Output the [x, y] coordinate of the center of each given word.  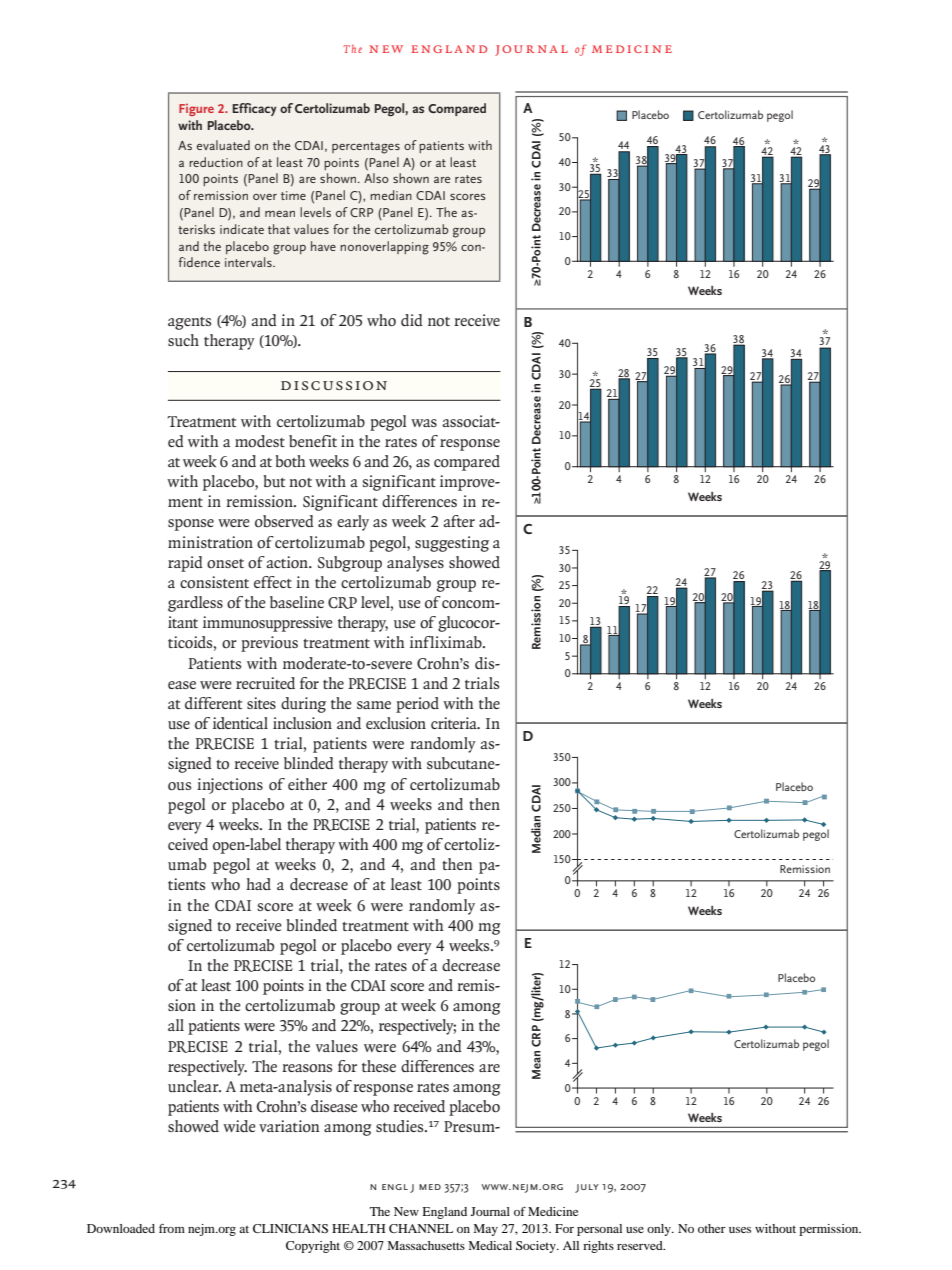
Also [376, 178]
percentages [366, 148]
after [459, 521]
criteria [455, 723]
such [183, 340]
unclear [194, 1086]
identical [240, 723]
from [172, 1228]
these [379, 1066]
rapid [185, 564]
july [587, 1188]
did [412, 320]
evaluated [223, 145]
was [424, 423]
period [417, 705]
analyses [415, 564]
